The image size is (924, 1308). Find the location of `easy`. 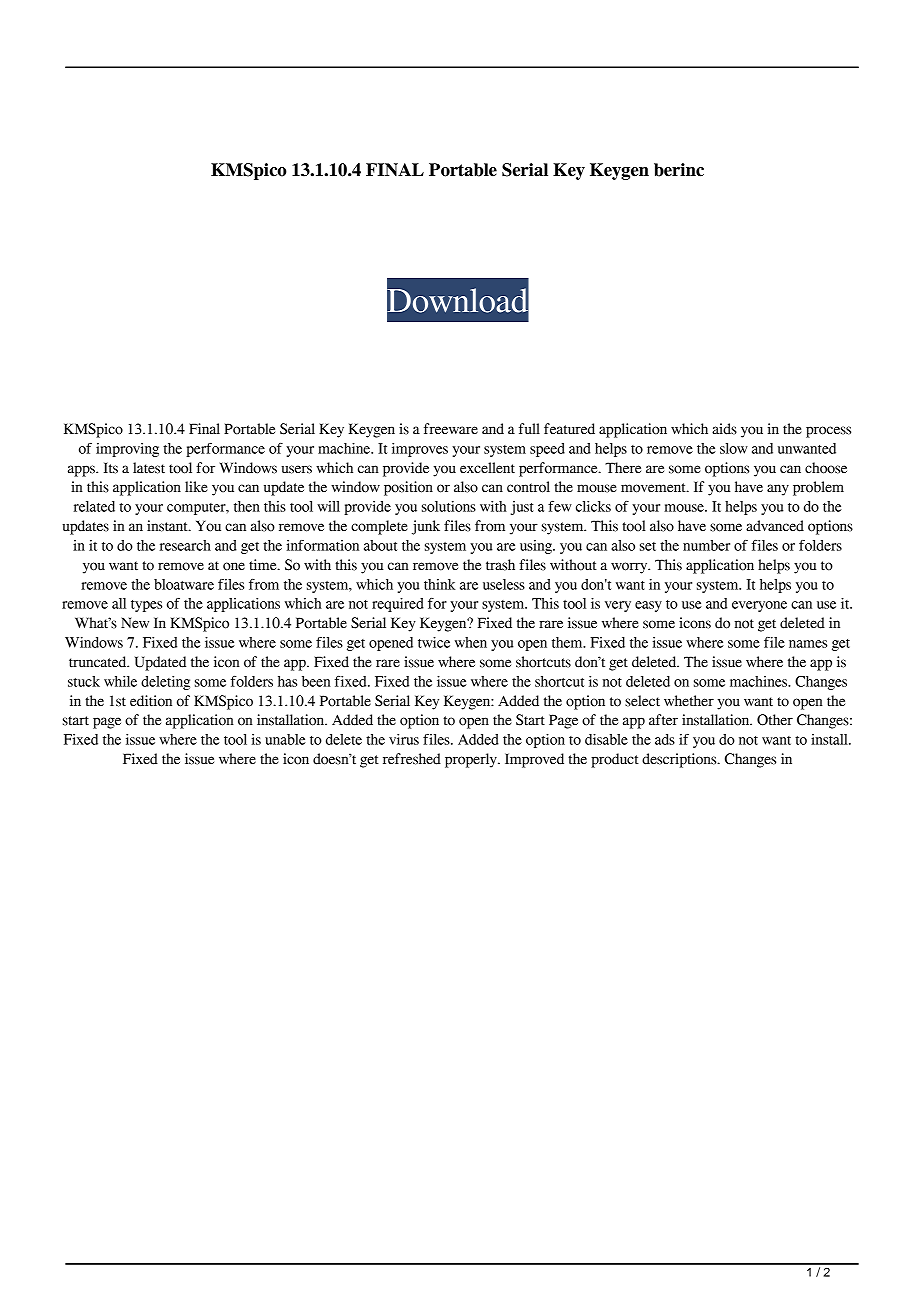

easy is located at coordinates (648, 606).
